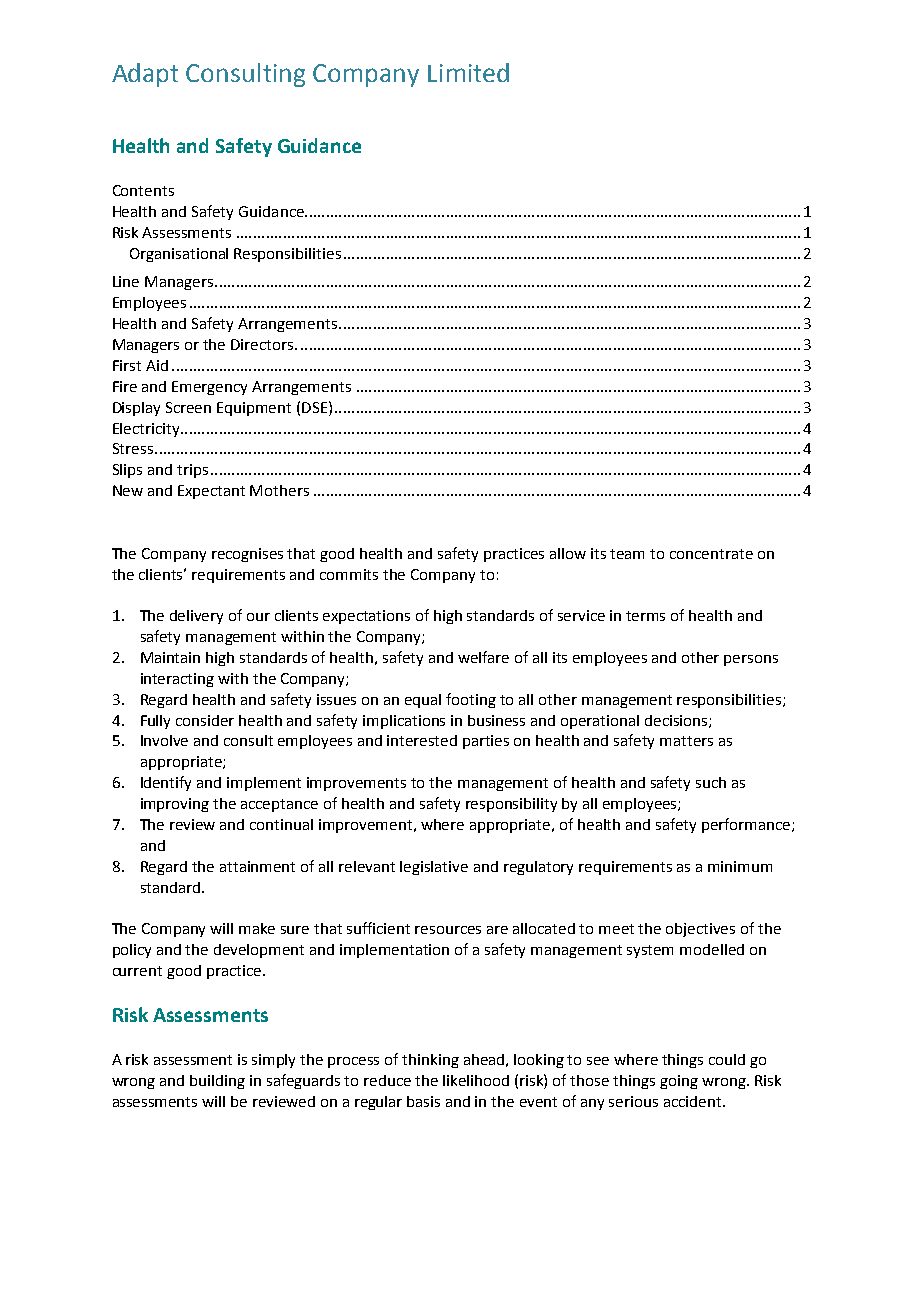  I want to click on expectations, so click(366, 617).
